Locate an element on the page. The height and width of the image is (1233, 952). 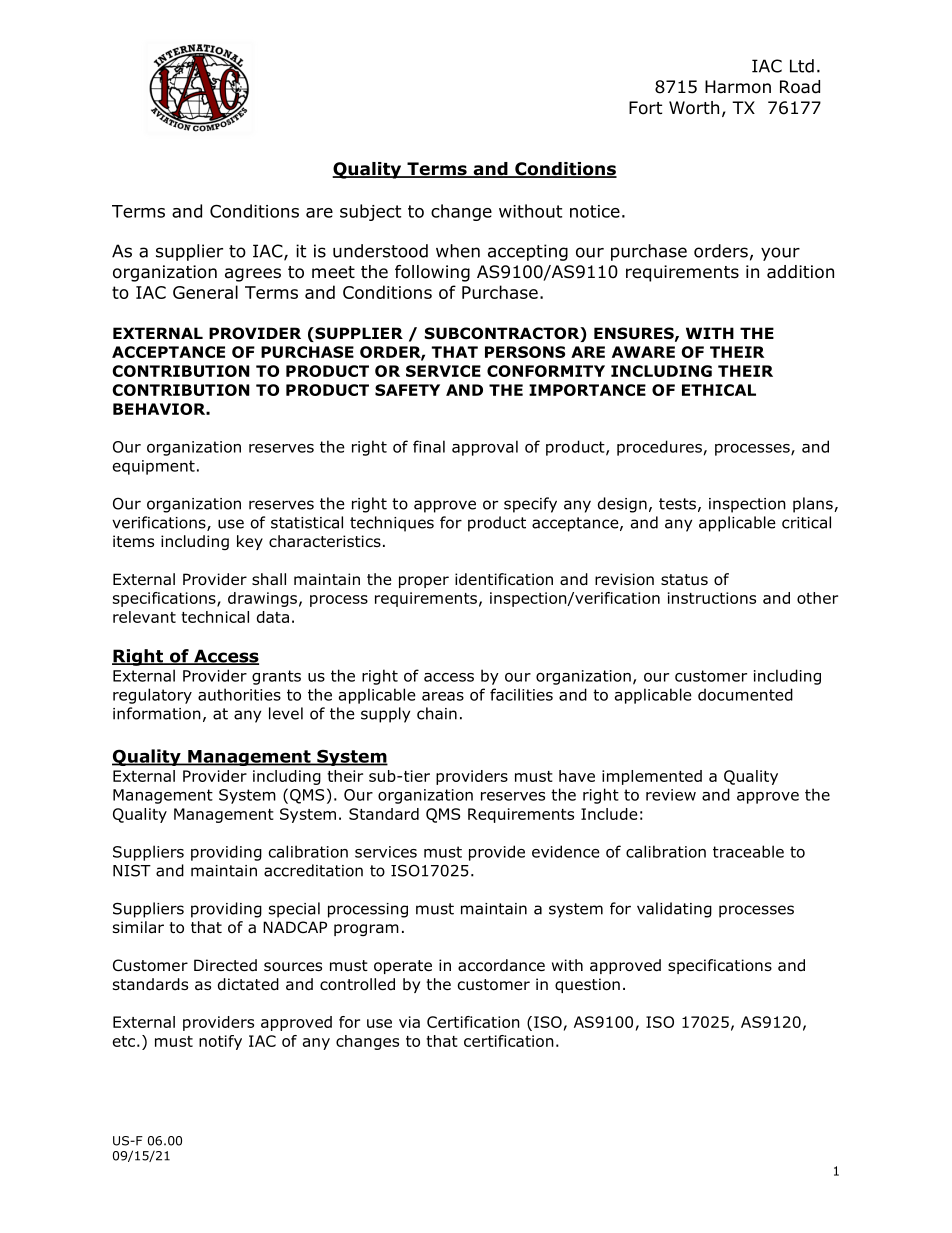
Fort is located at coordinates (645, 108).
